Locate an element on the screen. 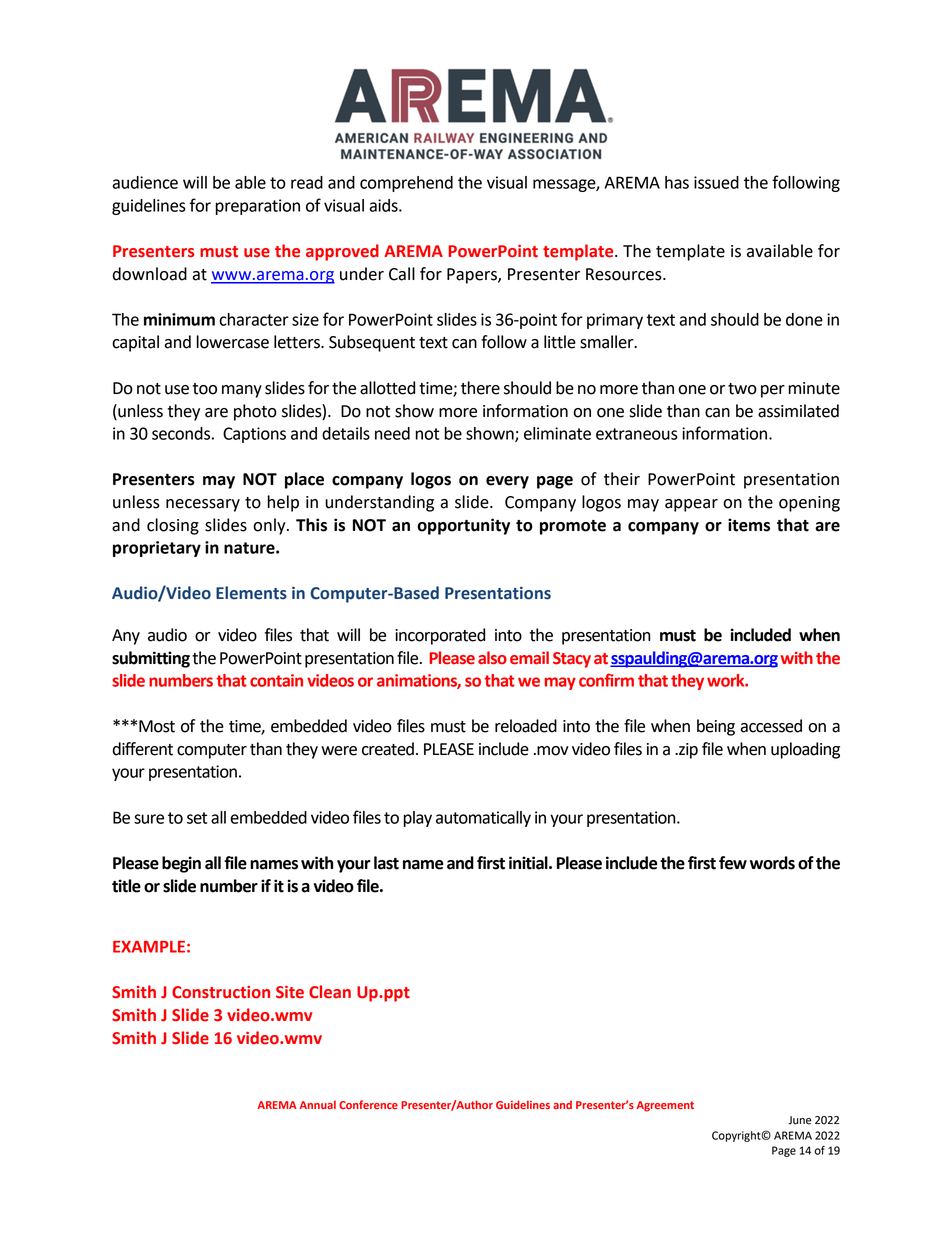  preparation is located at coordinates (258, 207).
